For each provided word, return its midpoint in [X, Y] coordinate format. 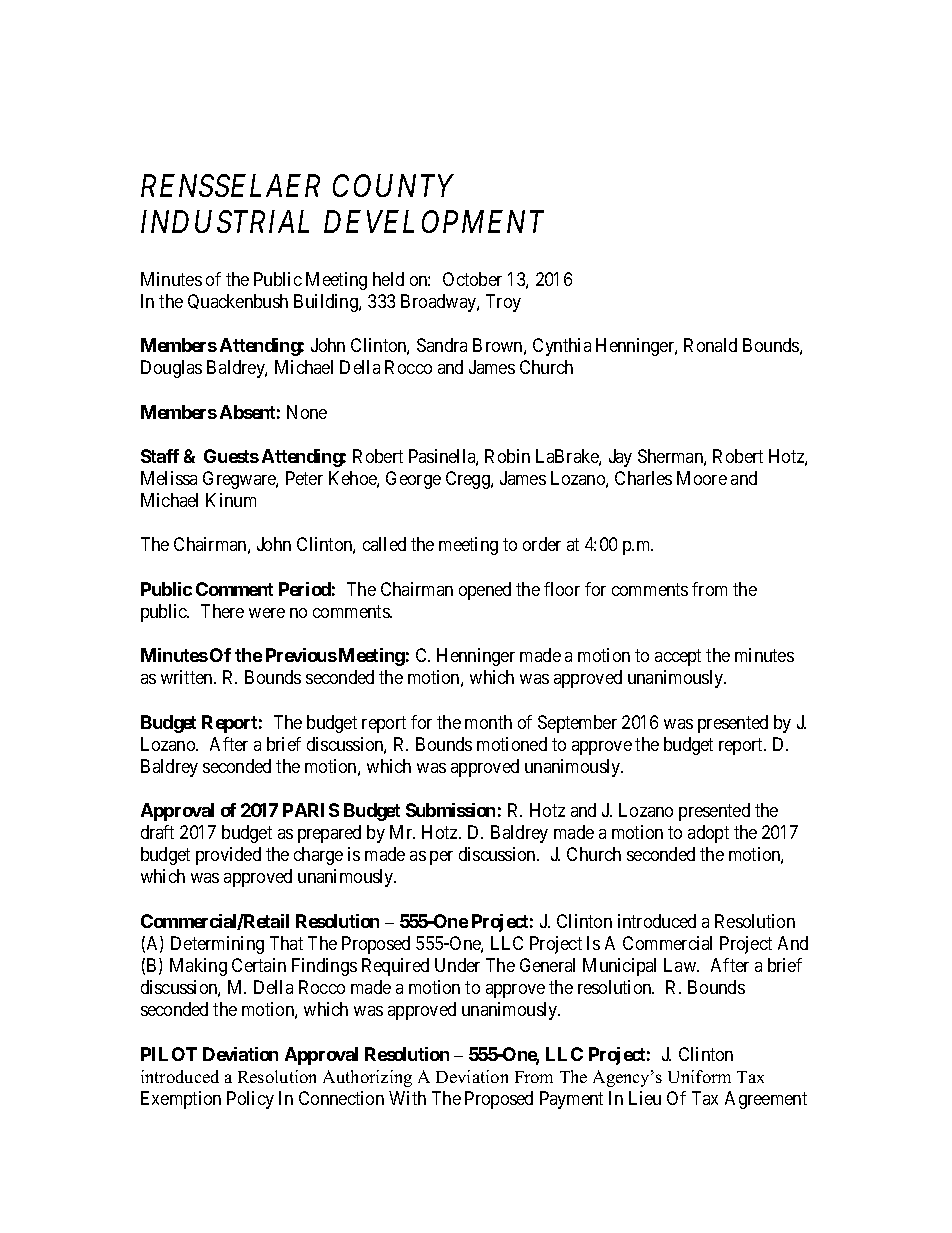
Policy [250, 1100]
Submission [450, 810]
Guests [231, 456]
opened [485, 591]
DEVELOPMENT [434, 222]
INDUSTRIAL [225, 222]
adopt [708, 834]
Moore [702, 478]
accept [678, 657]
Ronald [710, 345]
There [222, 611]
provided [228, 856]
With [407, 1098]
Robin [507, 456]
